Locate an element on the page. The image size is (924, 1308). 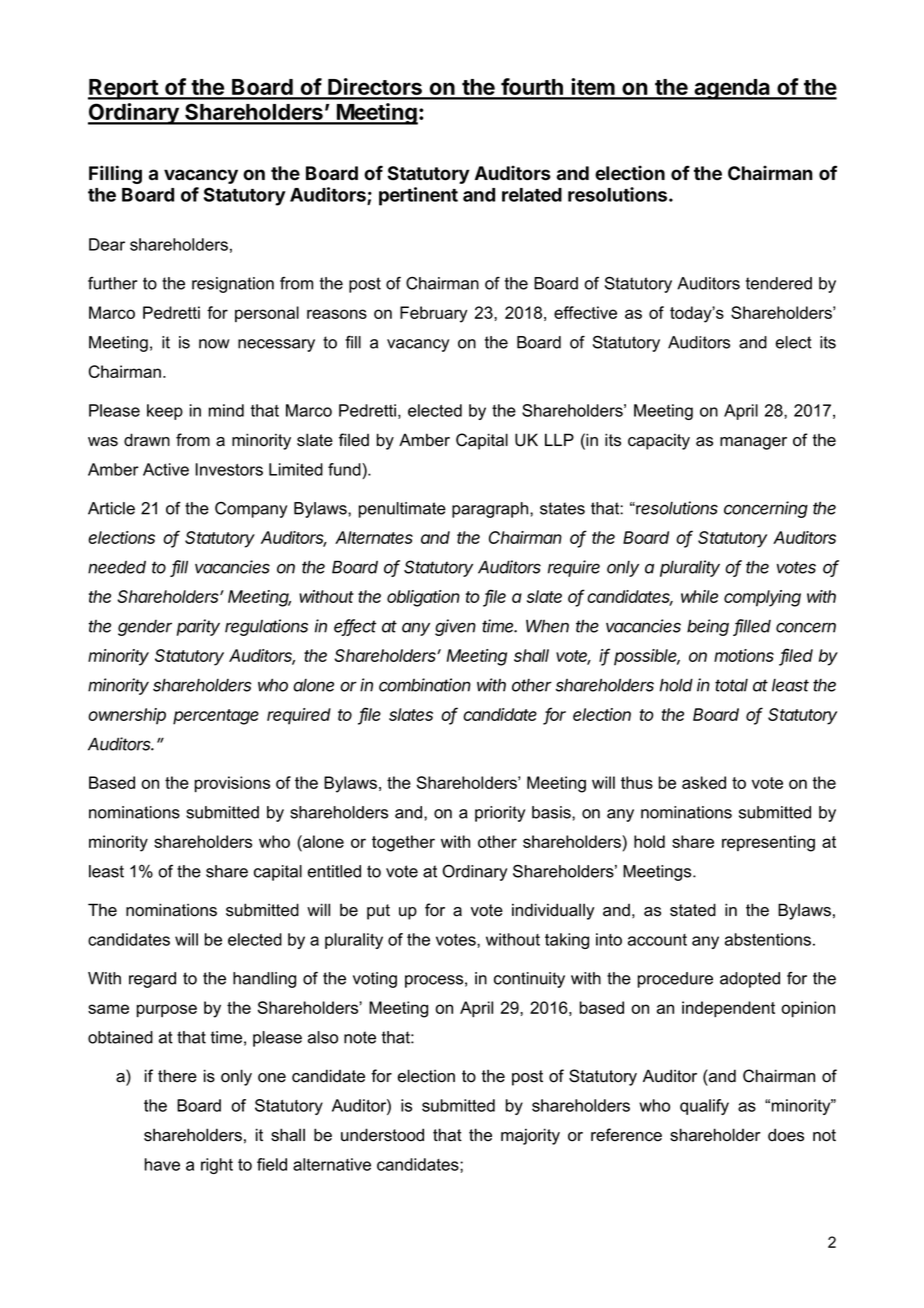
Active is located at coordinates (166, 469).
